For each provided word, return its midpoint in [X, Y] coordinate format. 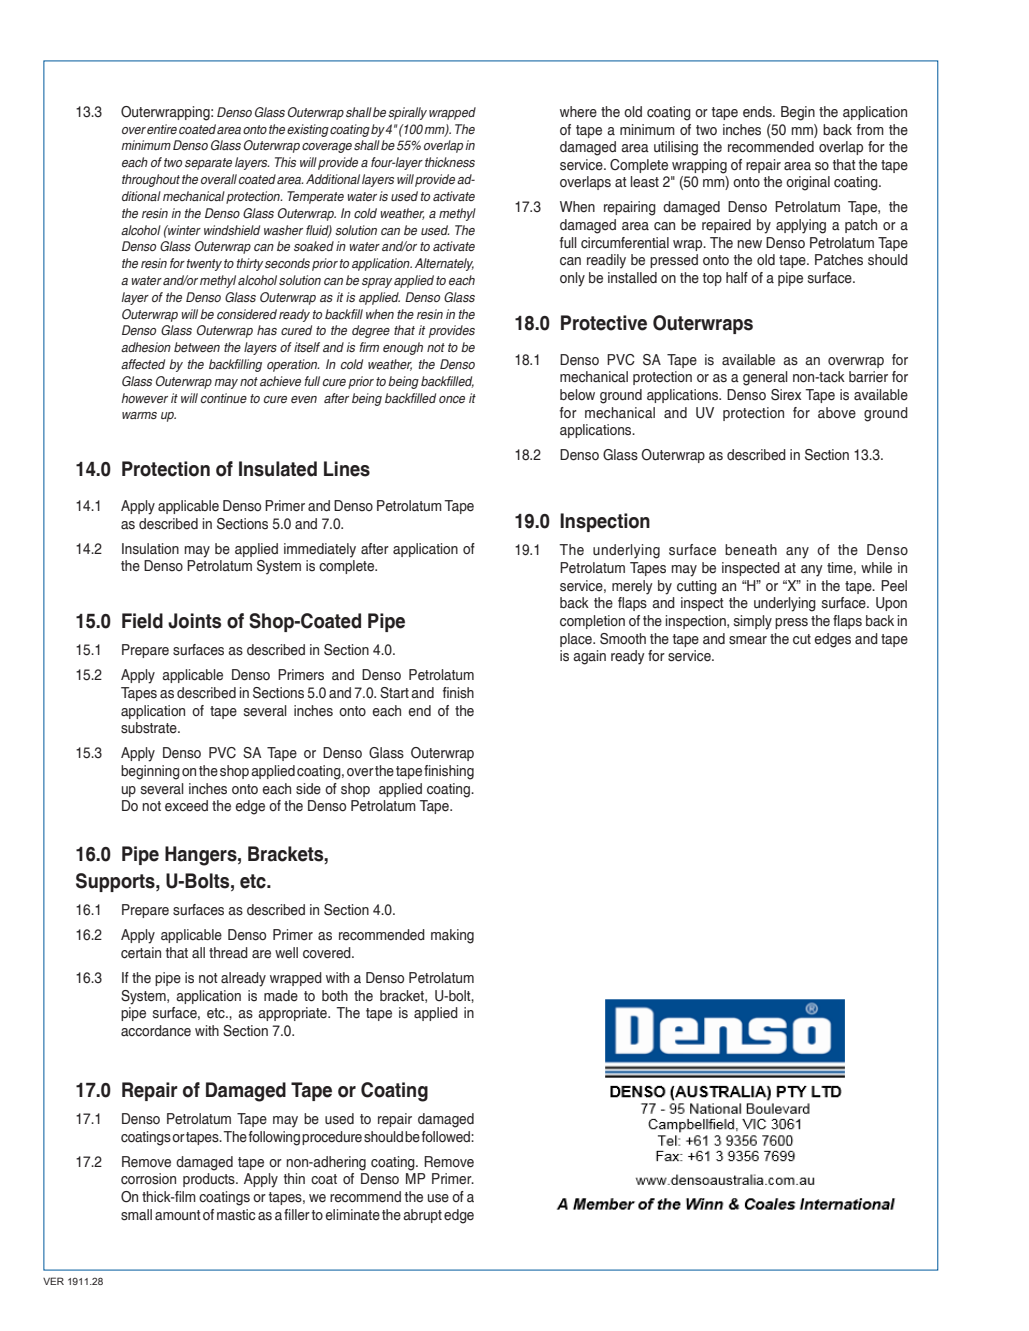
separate [208, 164]
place [577, 640]
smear [748, 640]
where [578, 112]
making [452, 936]
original [808, 183]
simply [753, 622]
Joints [194, 621]
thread [228, 953]
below [577, 395]
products [210, 1180]
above [837, 413]
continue [224, 398]
